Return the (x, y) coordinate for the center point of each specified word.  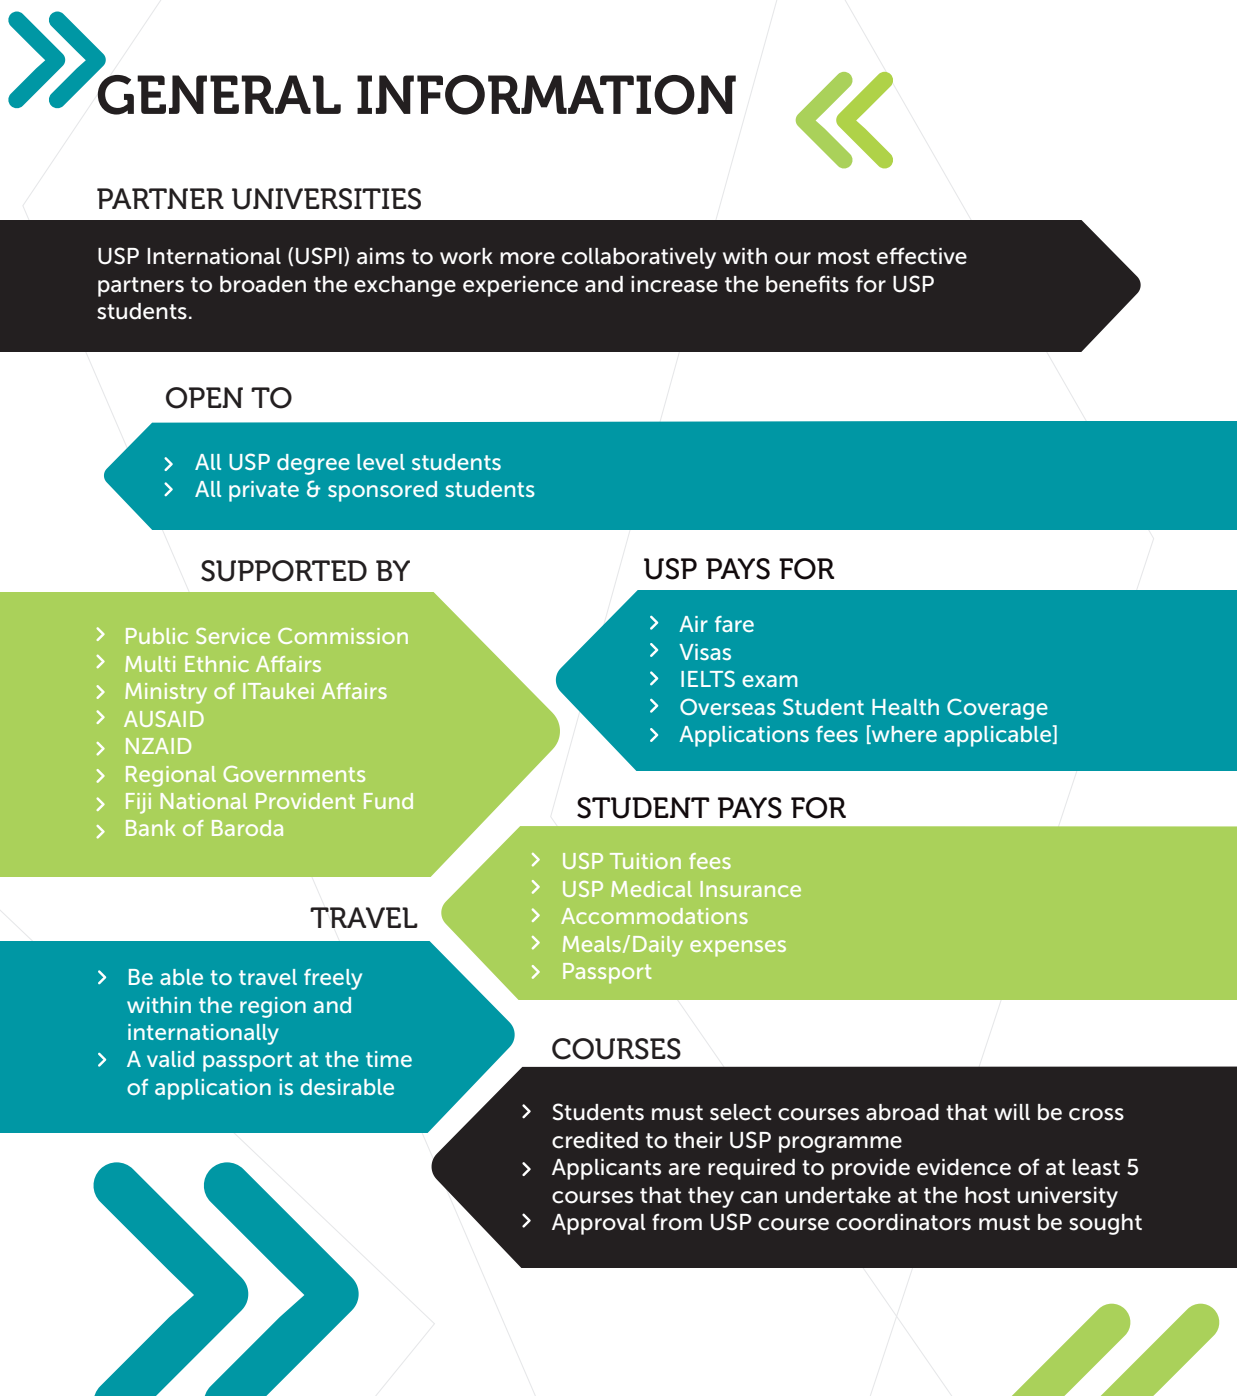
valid (170, 1059)
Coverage (997, 709)
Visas (705, 652)
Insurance (750, 889)
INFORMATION (546, 95)
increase (674, 284)
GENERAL (218, 93)
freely (333, 979)
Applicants (606, 1169)
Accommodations (654, 916)
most (844, 257)
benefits (807, 284)
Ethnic (217, 664)
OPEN (204, 398)
